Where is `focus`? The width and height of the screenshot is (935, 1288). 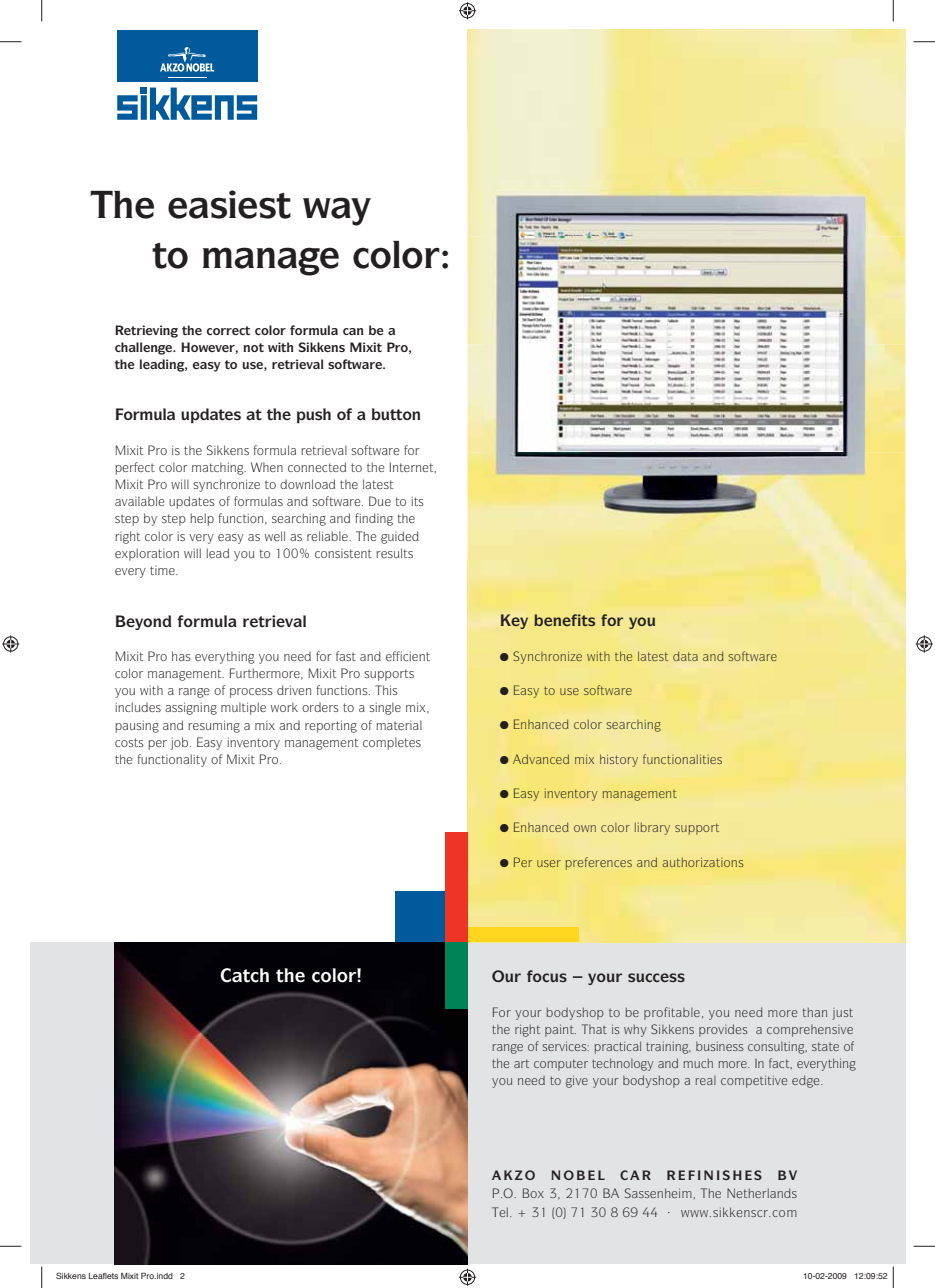 focus is located at coordinates (547, 976).
